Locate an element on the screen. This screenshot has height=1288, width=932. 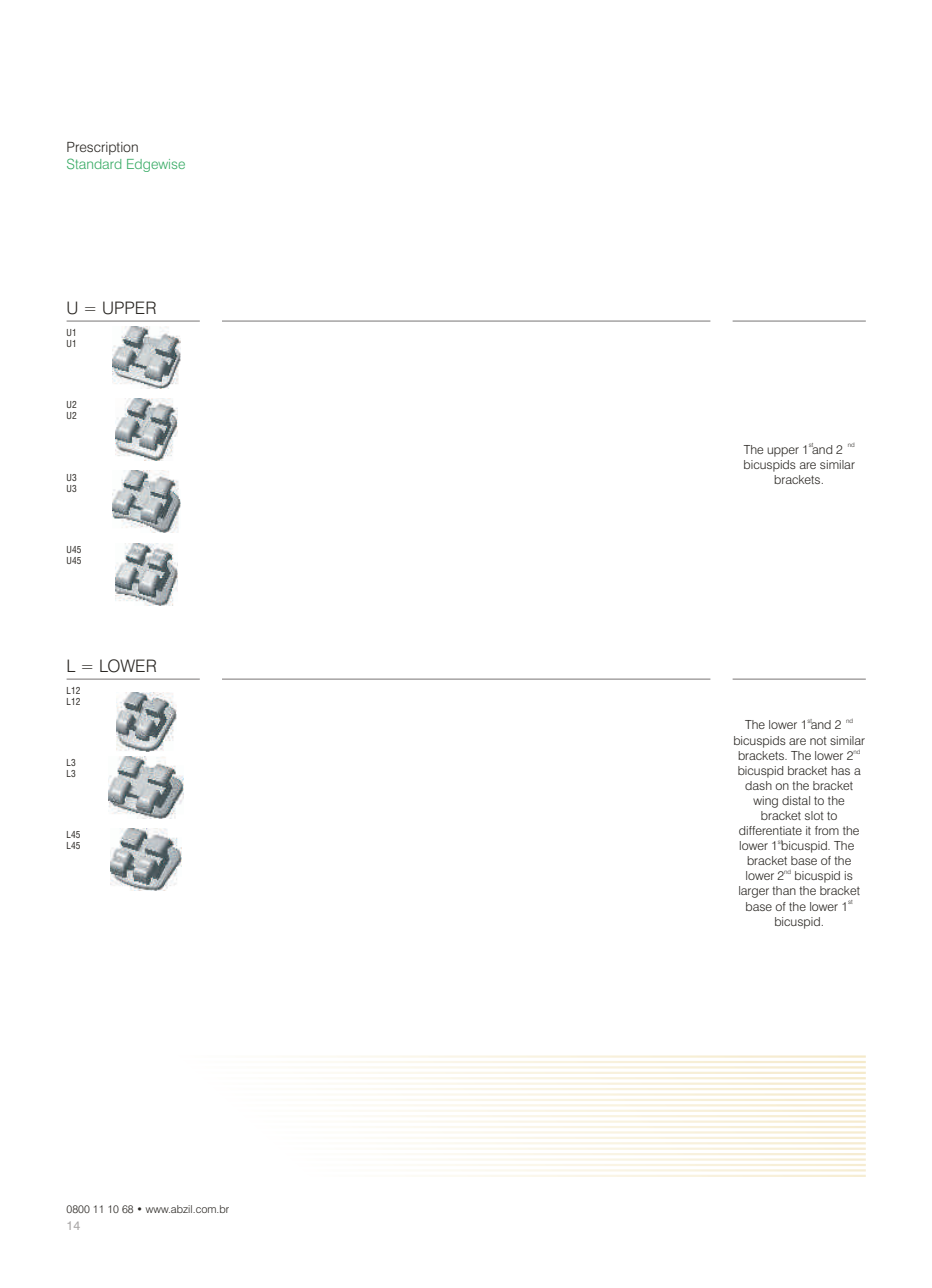
Prescription is located at coordinates (102, 148).
